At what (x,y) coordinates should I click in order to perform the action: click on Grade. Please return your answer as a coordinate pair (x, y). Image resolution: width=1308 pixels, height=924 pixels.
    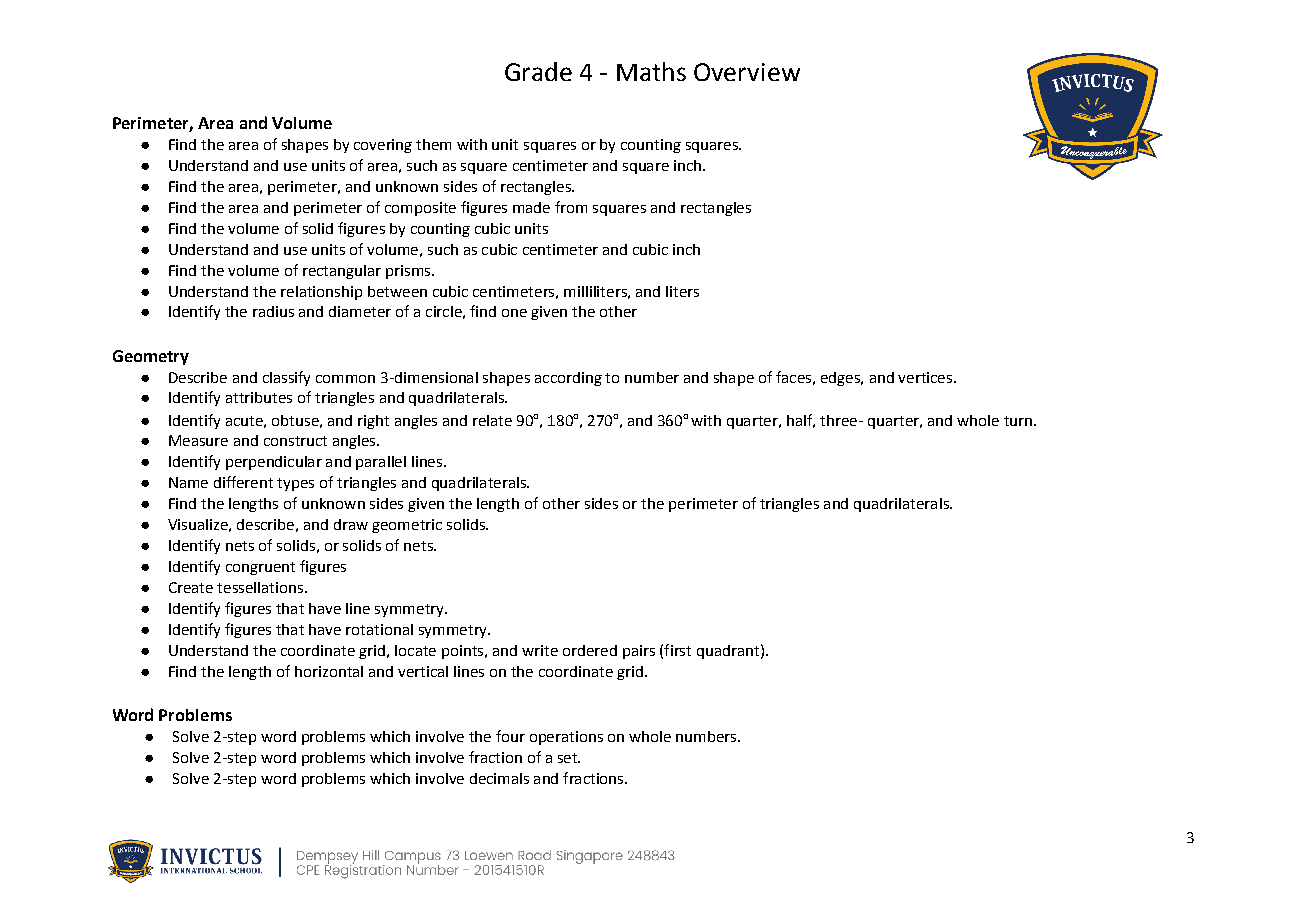
    Looking at the image, I should click on (538, 71).
